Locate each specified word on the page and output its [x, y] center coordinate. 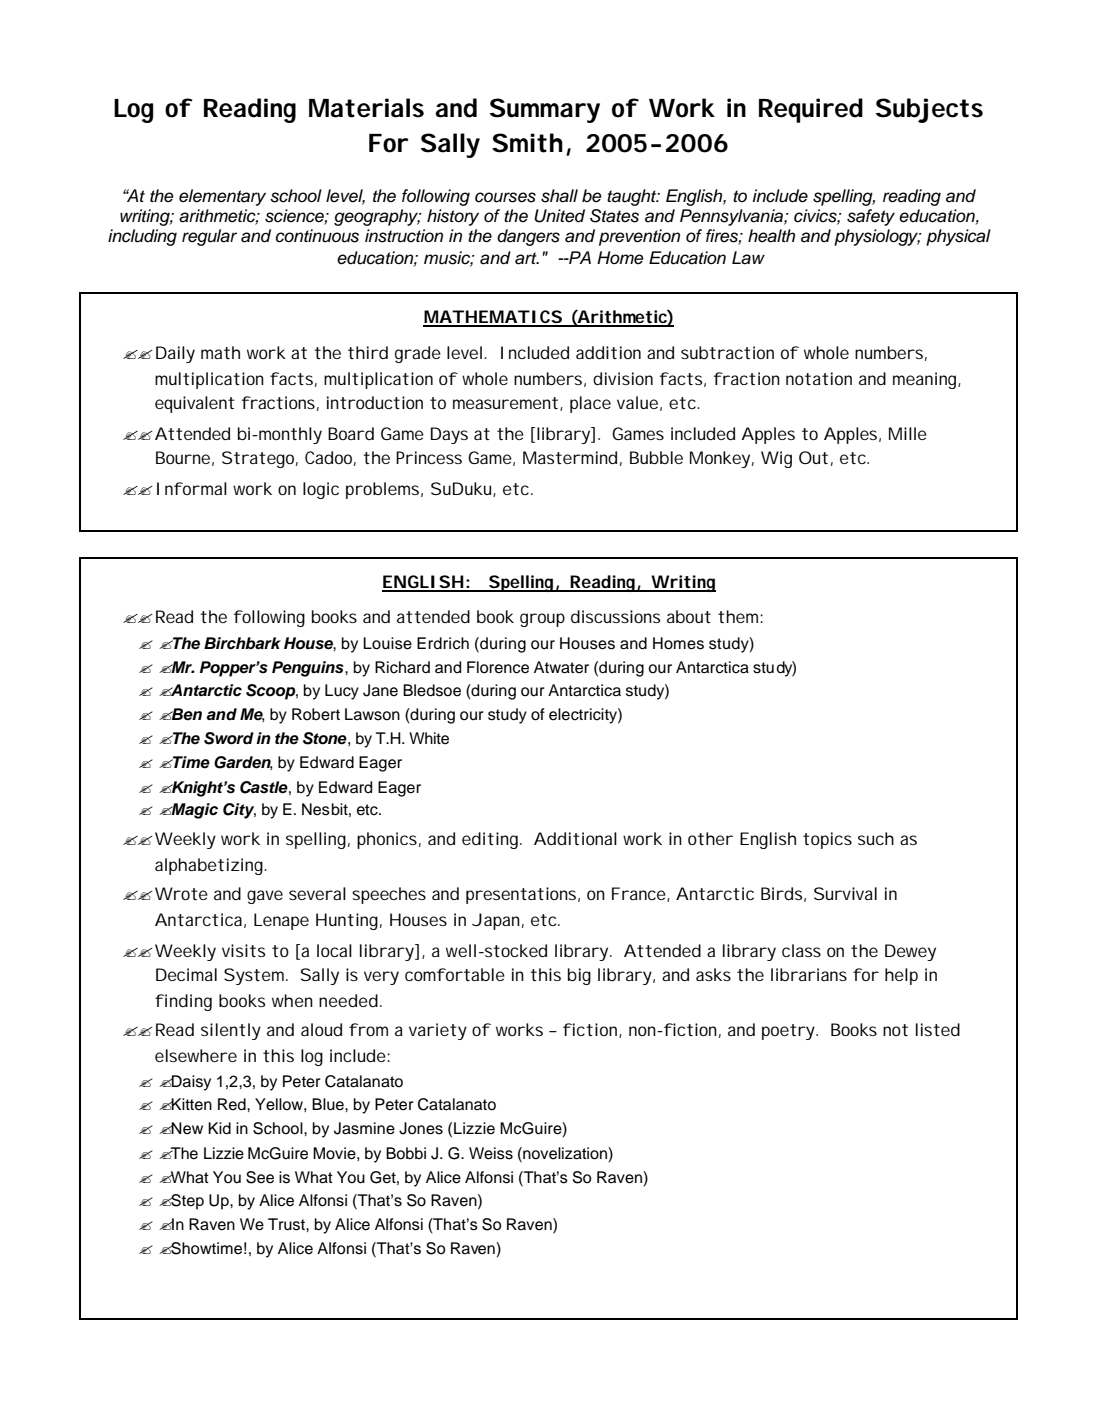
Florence [498, 667]
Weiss [491, 1153]
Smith [527, 143]
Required [811, 110]
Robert [316, 714]
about [689, 616]
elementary [222, 197]
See [260, 1177]
